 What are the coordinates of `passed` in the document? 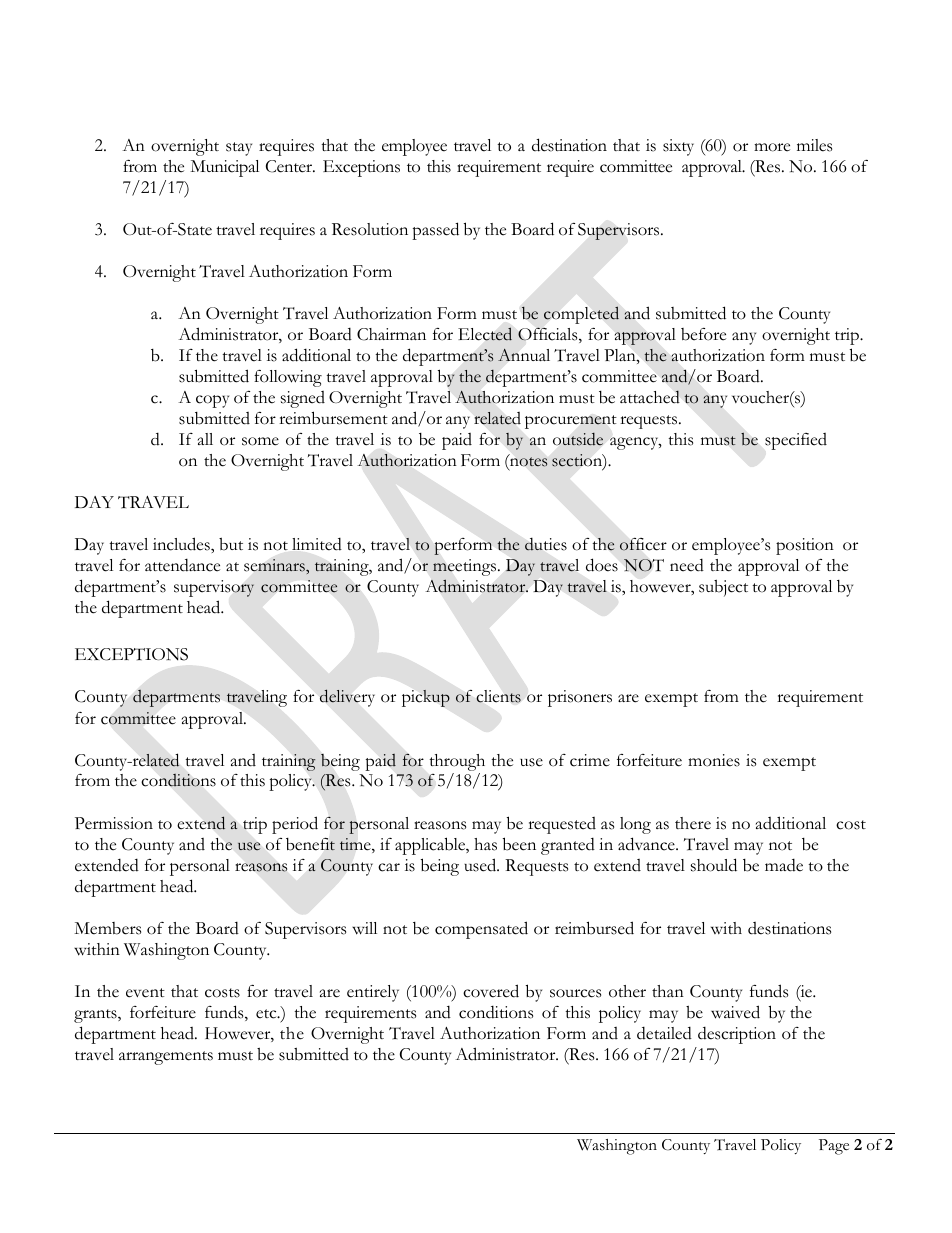 It's located at (435, 231).
